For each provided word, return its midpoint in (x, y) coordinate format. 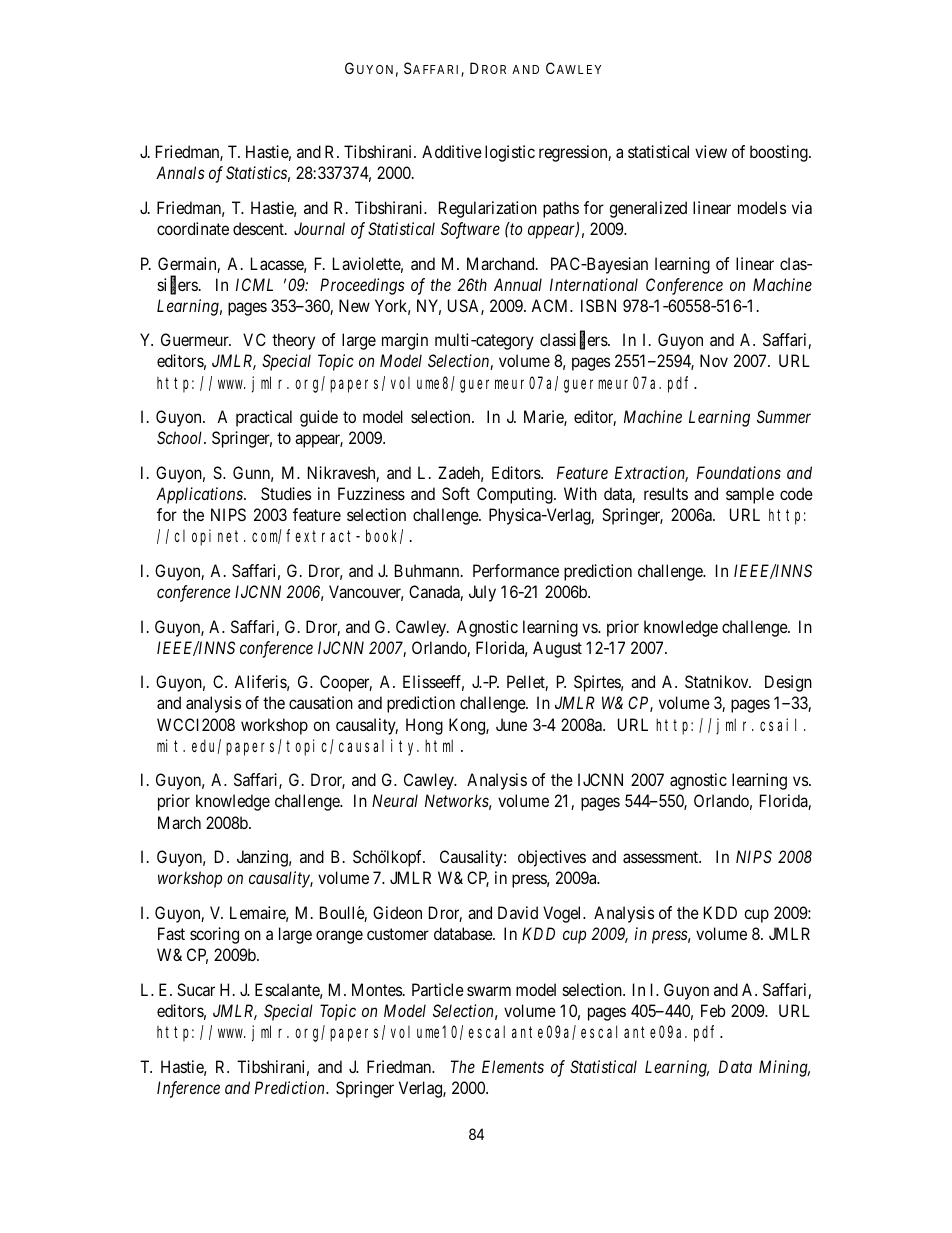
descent (259, 228)
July (482, 593)
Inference (188, 1089)
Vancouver (366, 593)
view (711, 151)
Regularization (488, 209)
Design (788, 683)
